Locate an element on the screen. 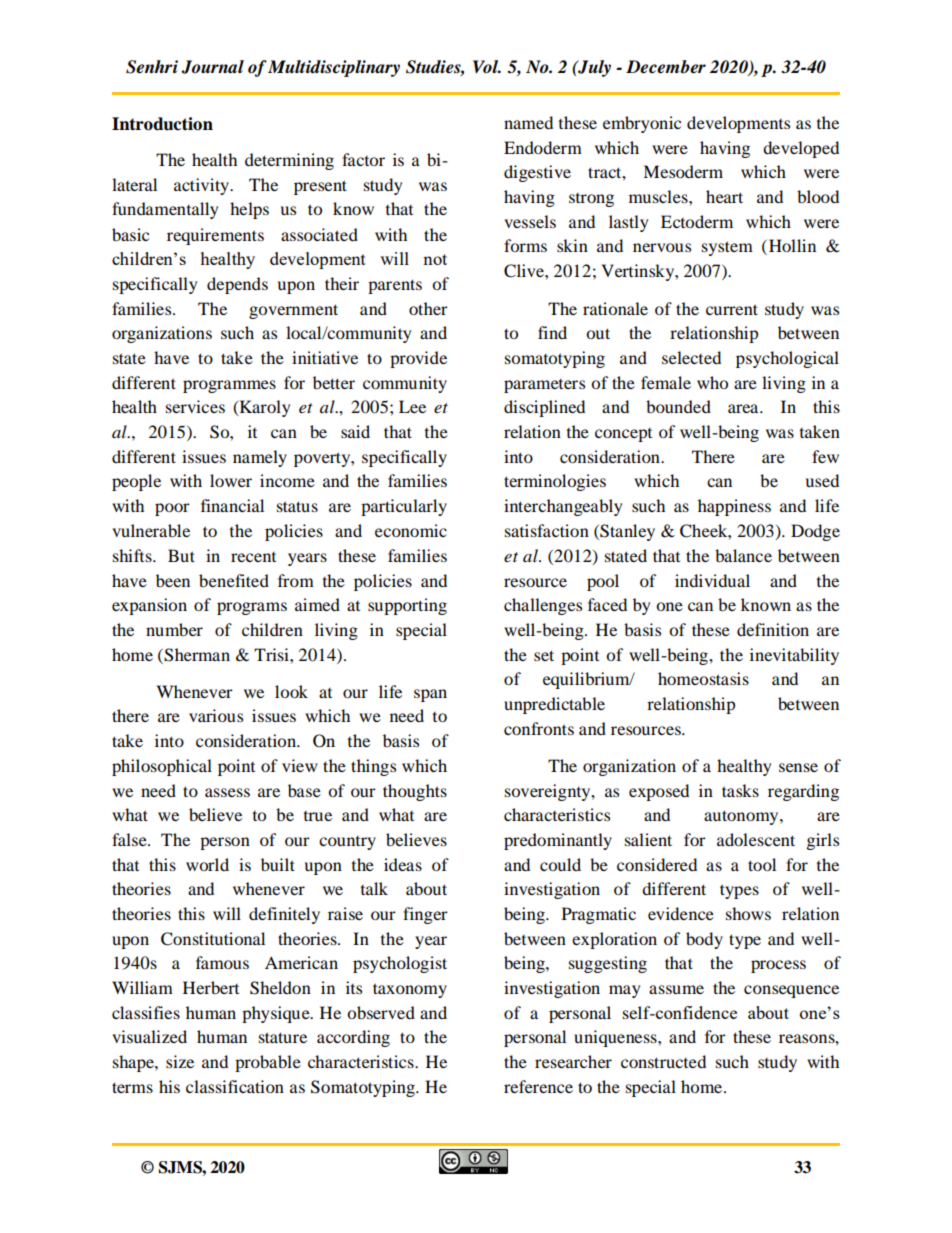 The width and height of the screenshot is (952, 1233). depends is located at coordinates (237, 285).
